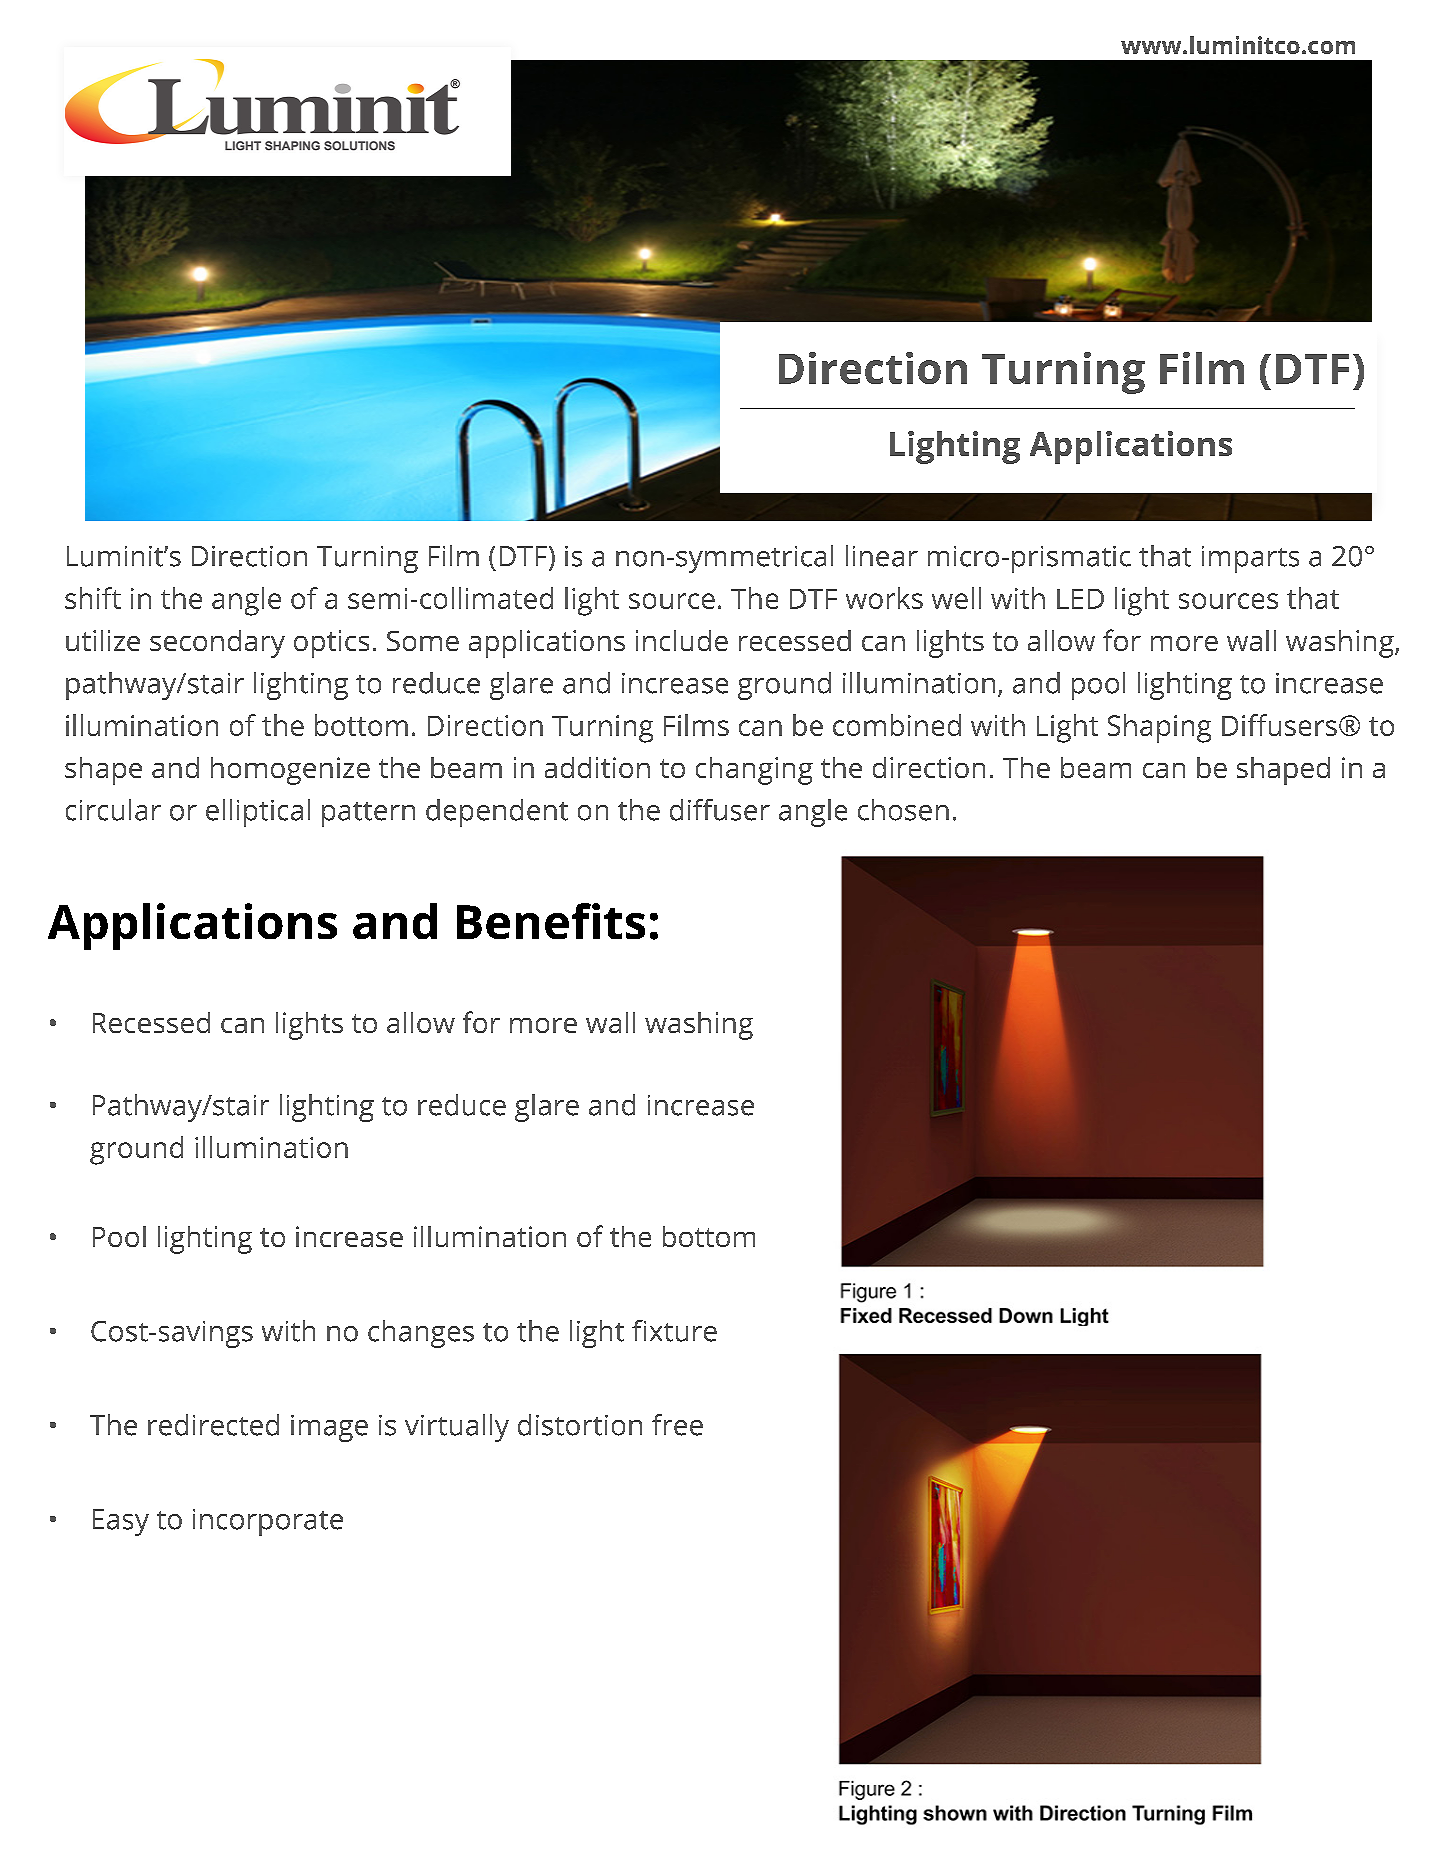 Image resolution: width=1440 pixels, height=1863 pixels. Describe the element at coordinates (551, 921) in the document. I see `Benefits` at that location.
